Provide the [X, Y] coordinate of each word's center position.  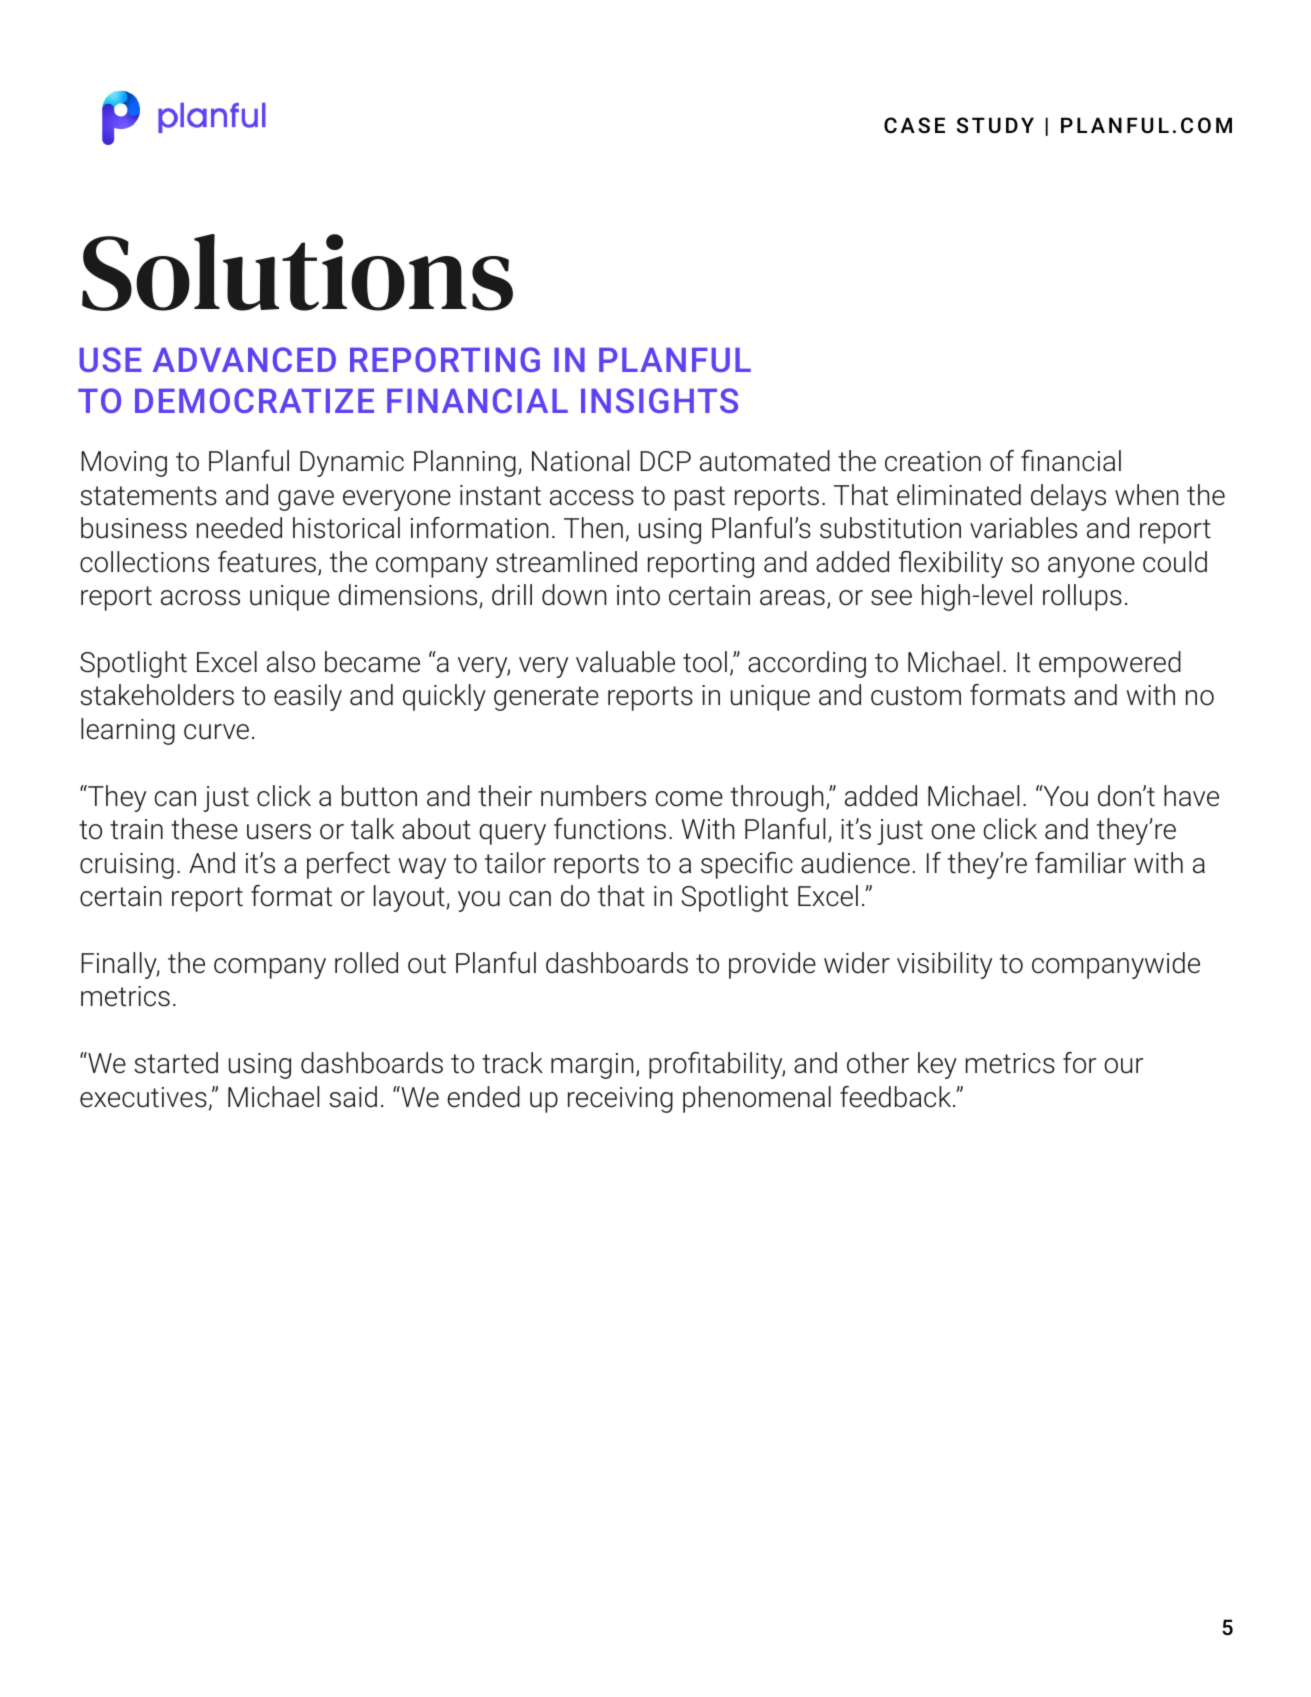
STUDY [995, 125]
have [1191, 796]
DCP [665, 461]
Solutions [297, 272]
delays [1068, 497]
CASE [914, 125]
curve [216, 732]
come [689, 799]
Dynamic [352, 464]
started [176, 1063]
